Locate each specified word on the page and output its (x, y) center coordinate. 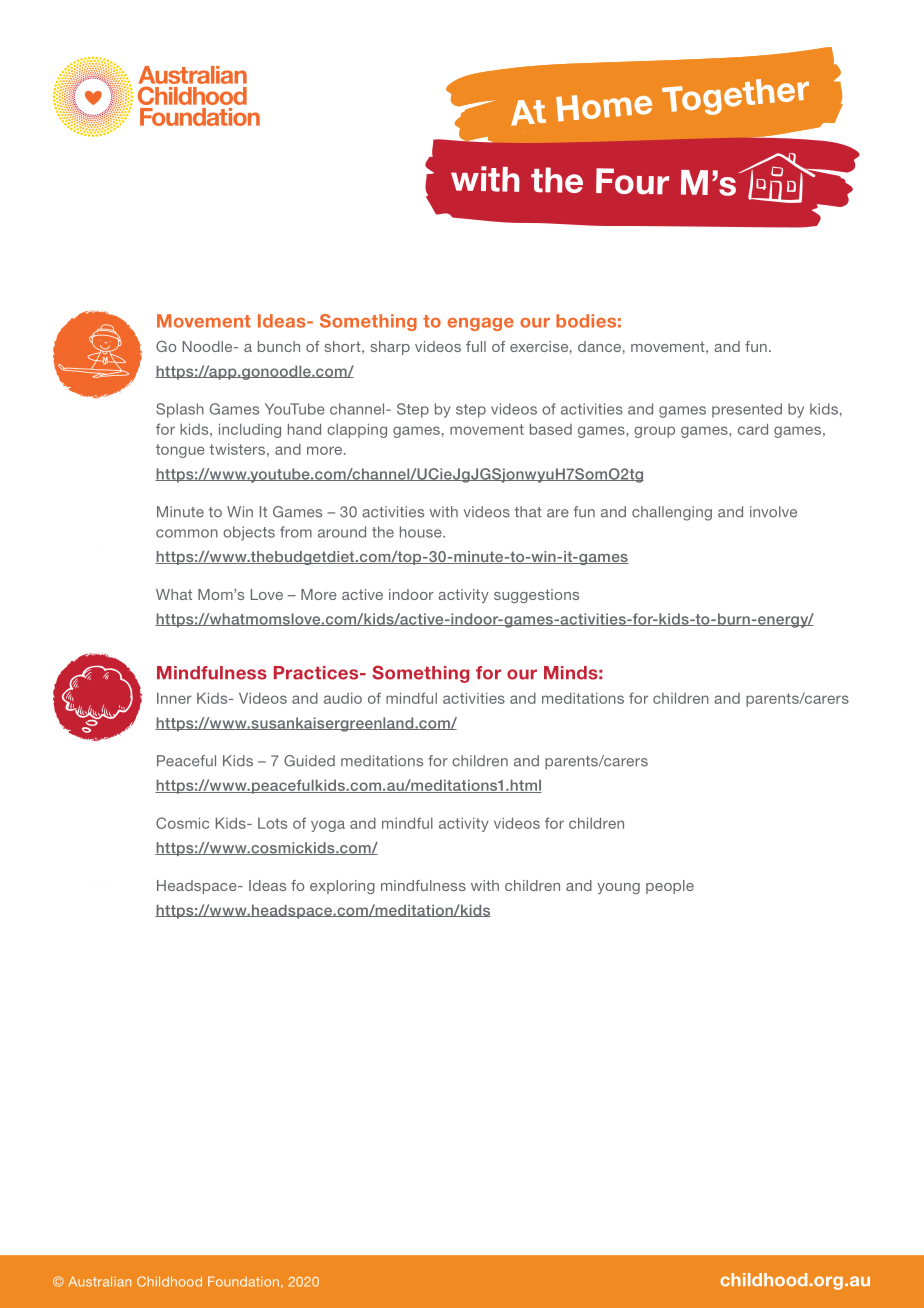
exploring (342, 887)
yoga (328, 826)
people (670, 887)
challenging (672, 513)
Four (632, 181)
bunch (279, 346)
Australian (99, 1281)
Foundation (243, 1281)
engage (480, 324)
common (187, 533)
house (422, 532)
